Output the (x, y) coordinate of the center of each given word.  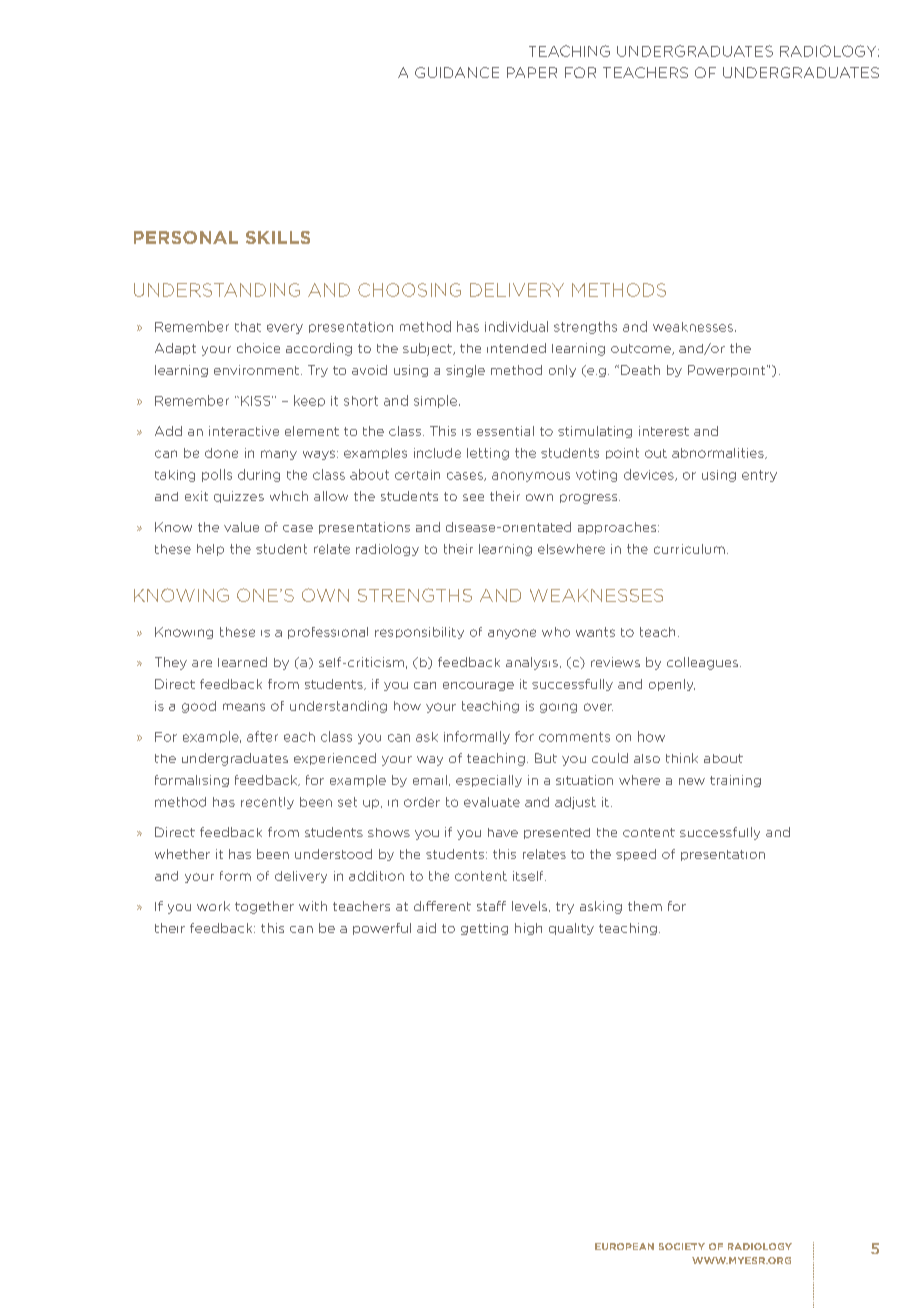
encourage (478, 686)
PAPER (532, 72)
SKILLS (278, 237)
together (264, 907)
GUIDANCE (457, 72)
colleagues (704, 663)
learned (242, 662)
